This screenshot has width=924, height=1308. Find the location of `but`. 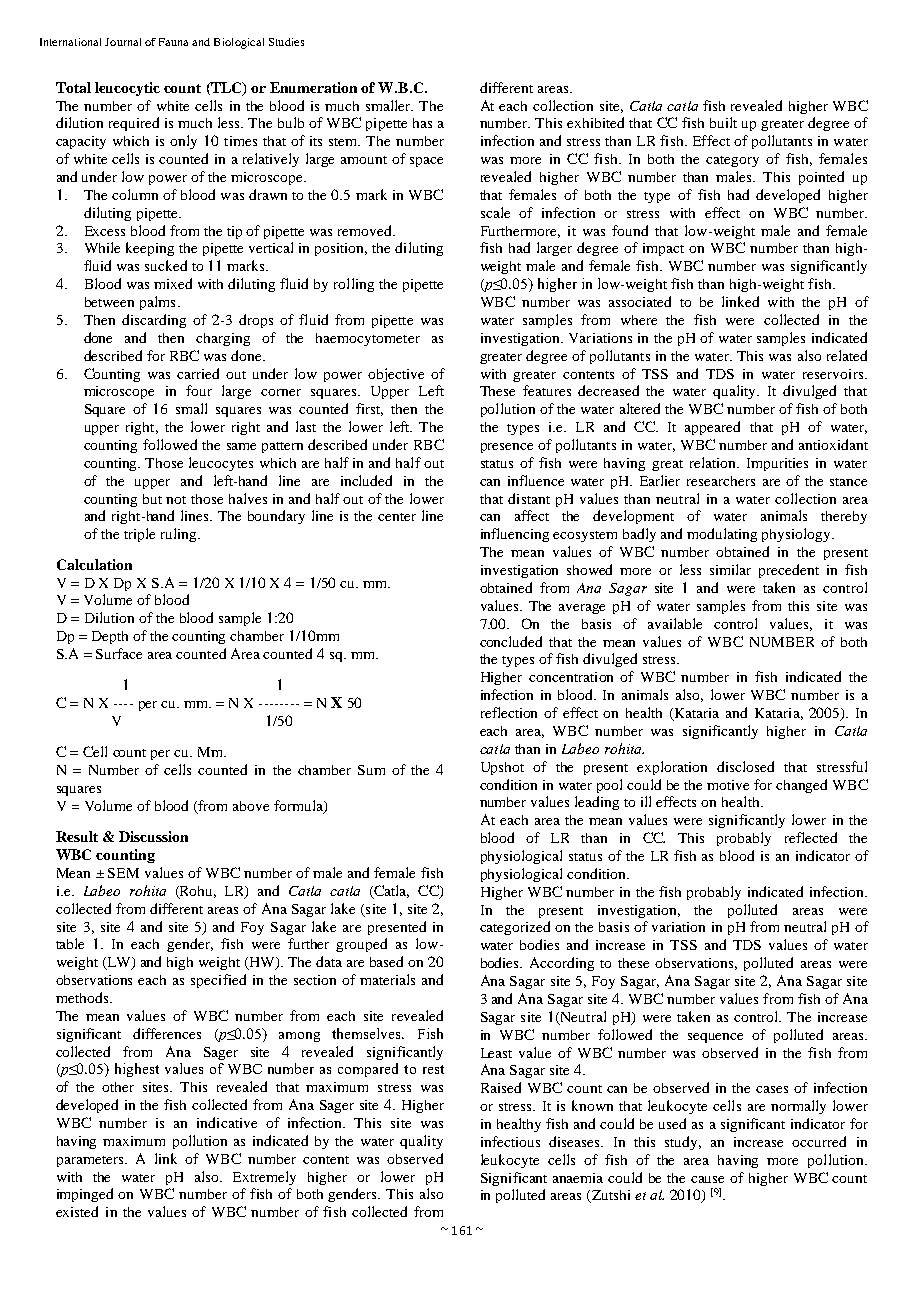

but is located at coordinates (152, 499).
